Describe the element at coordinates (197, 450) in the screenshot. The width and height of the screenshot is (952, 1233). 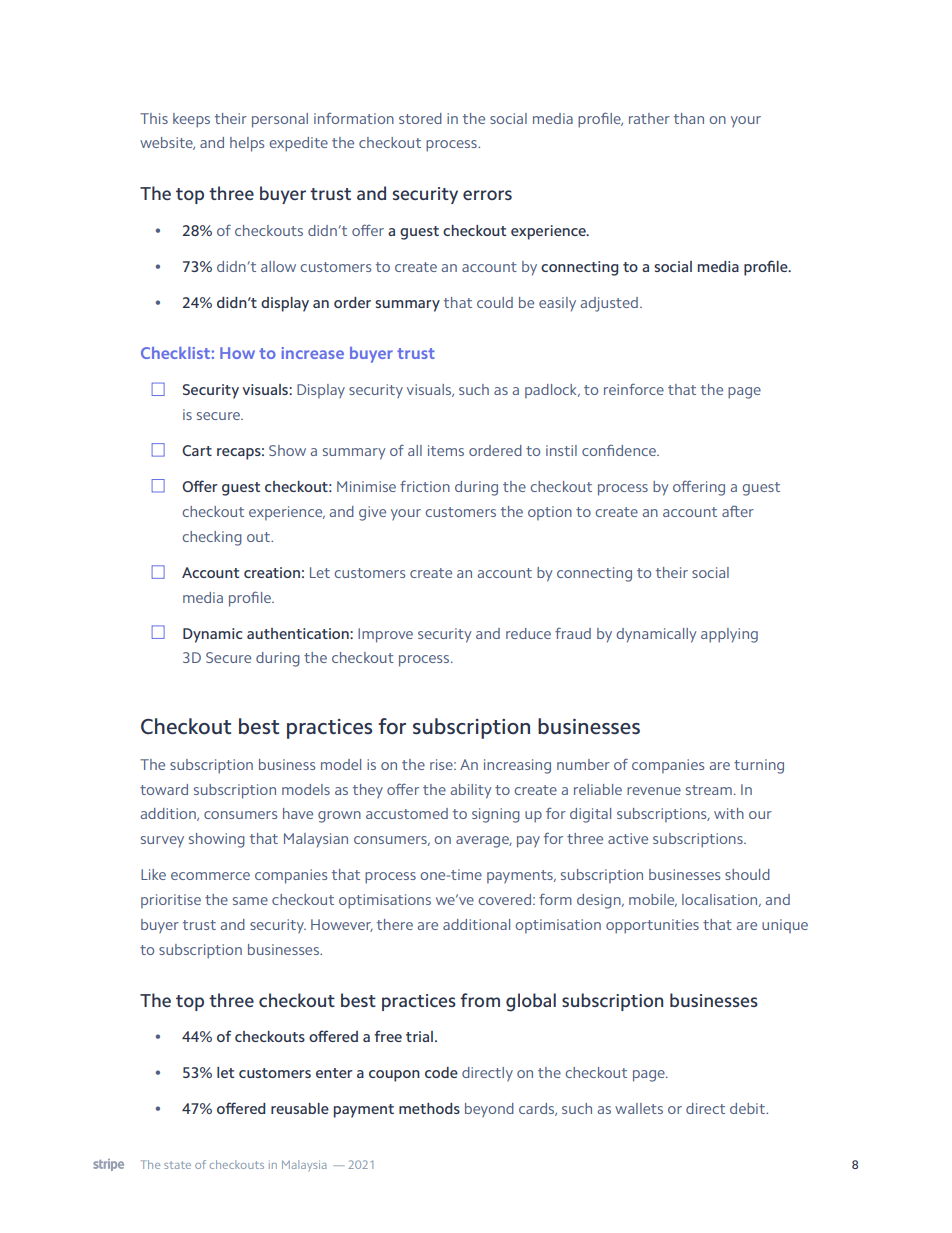
I see `Cart` at that location.
